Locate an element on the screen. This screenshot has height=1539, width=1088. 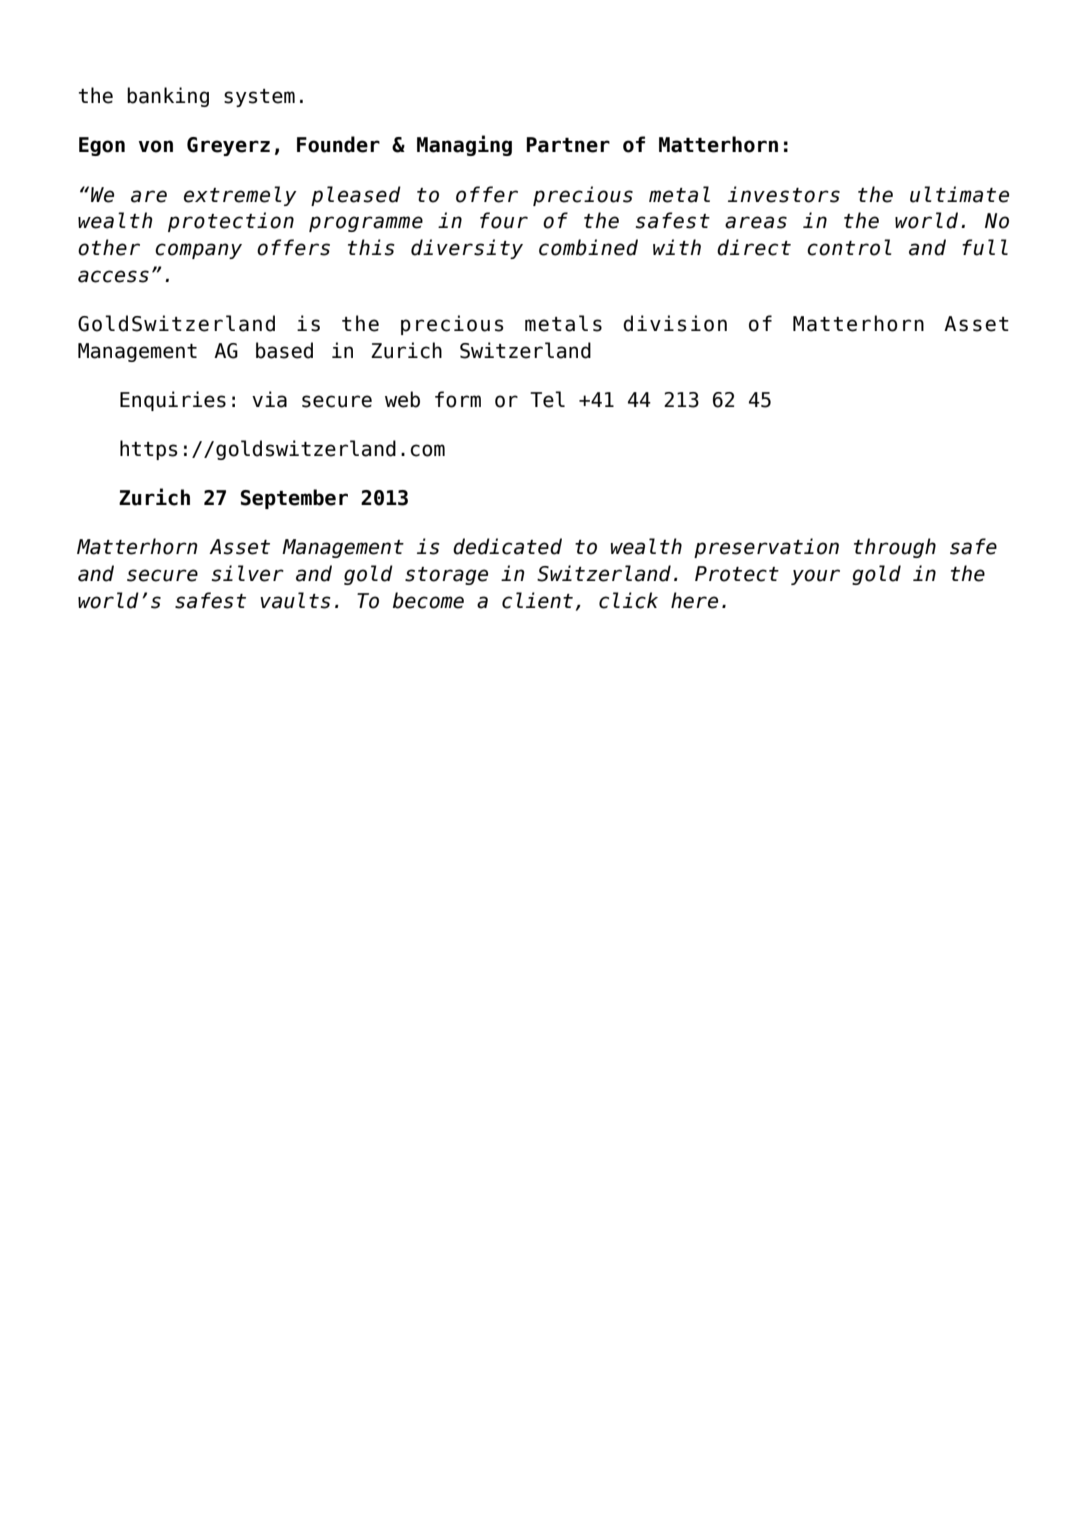
system is located at coordinates (259, 98).
